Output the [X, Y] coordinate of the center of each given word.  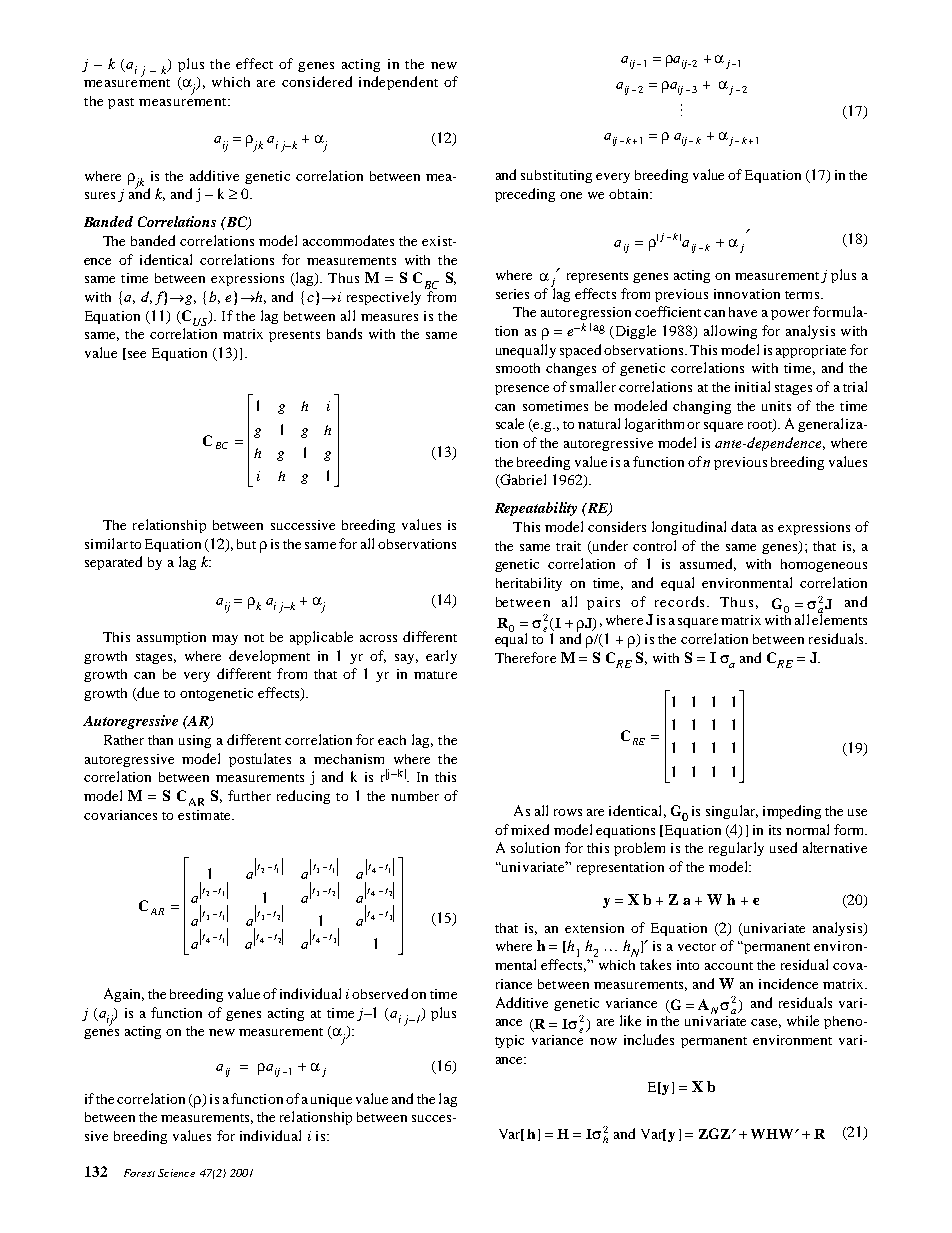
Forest [139, 1173]
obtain [630, 194]
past [121, 103]
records [681, 601]
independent [398, 83]
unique [331, 1100]
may [225, 640]
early [441, 657]
